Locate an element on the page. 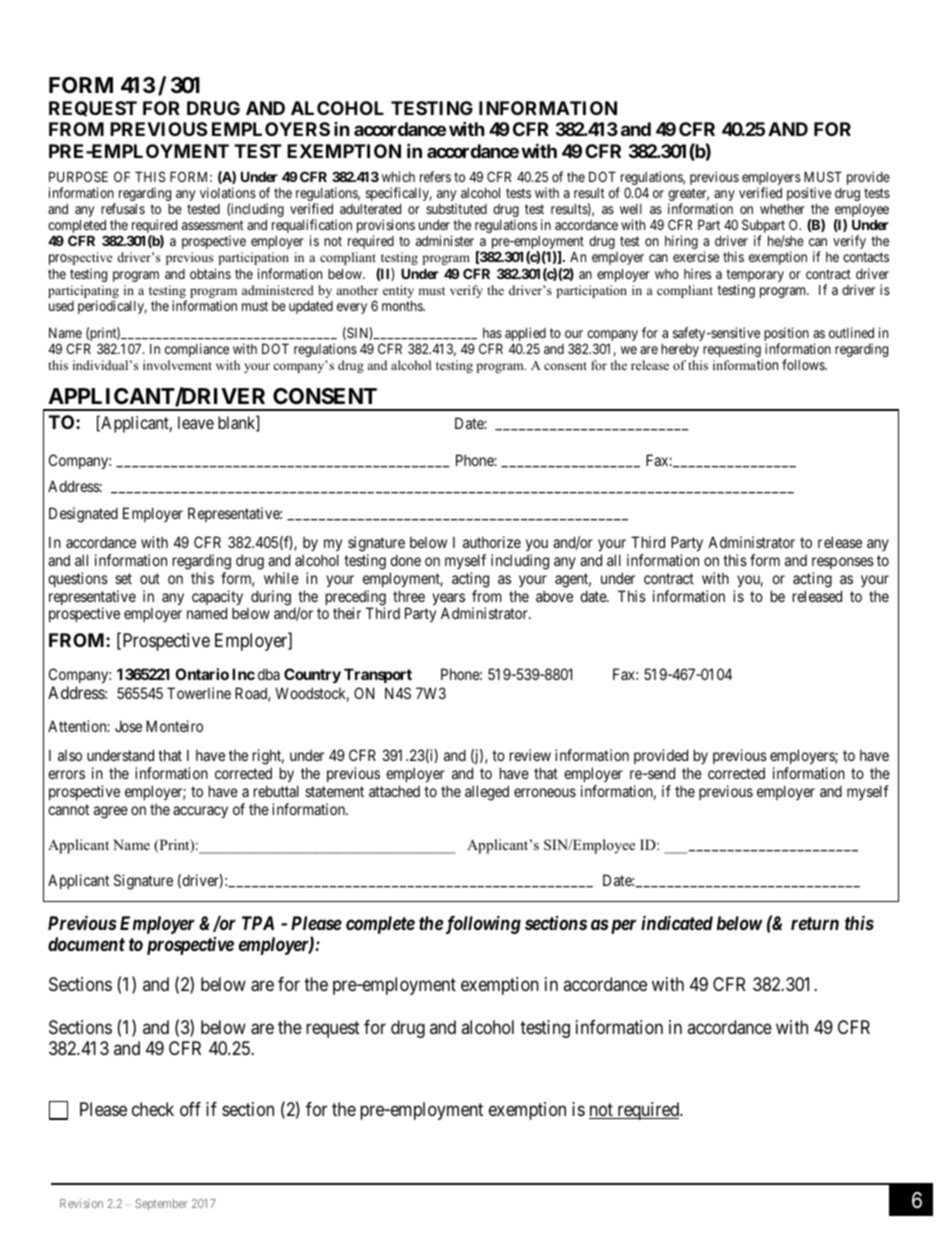 Image resolution: width=952 pixels, height=1233 pixels. refusals is located at coordinates (123, 208).
